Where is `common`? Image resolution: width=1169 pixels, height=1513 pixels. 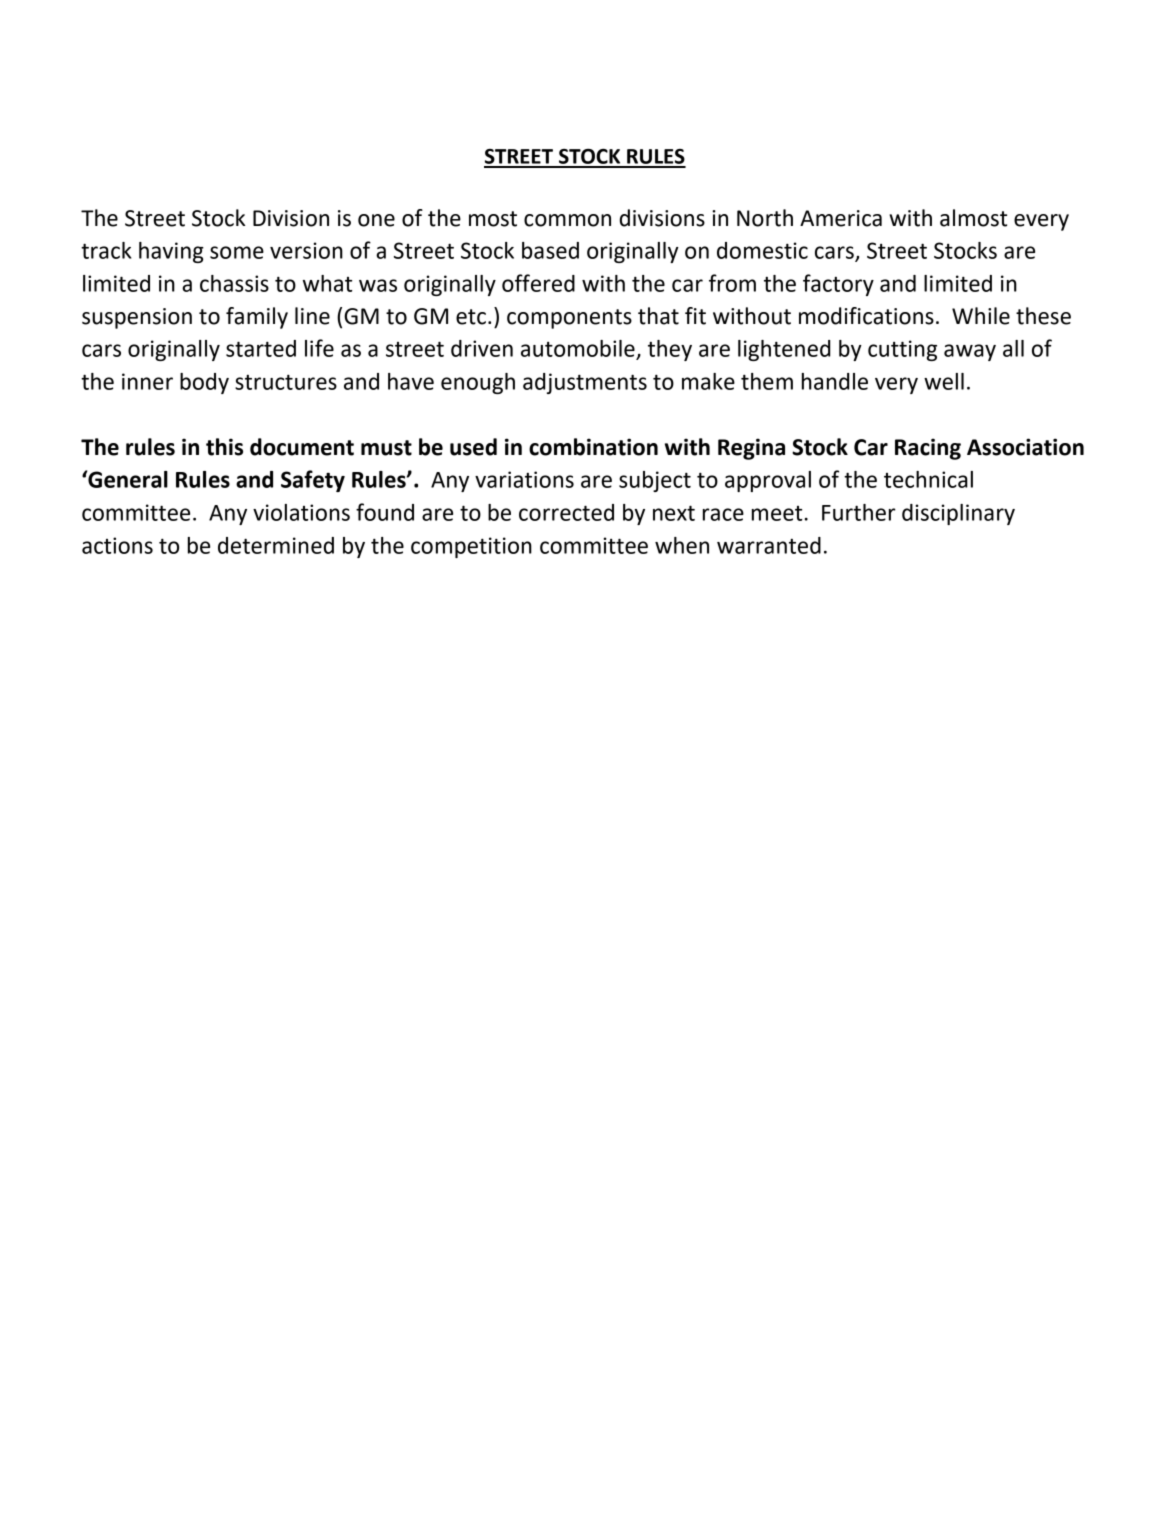 common is located at coordinates (567, 220).
